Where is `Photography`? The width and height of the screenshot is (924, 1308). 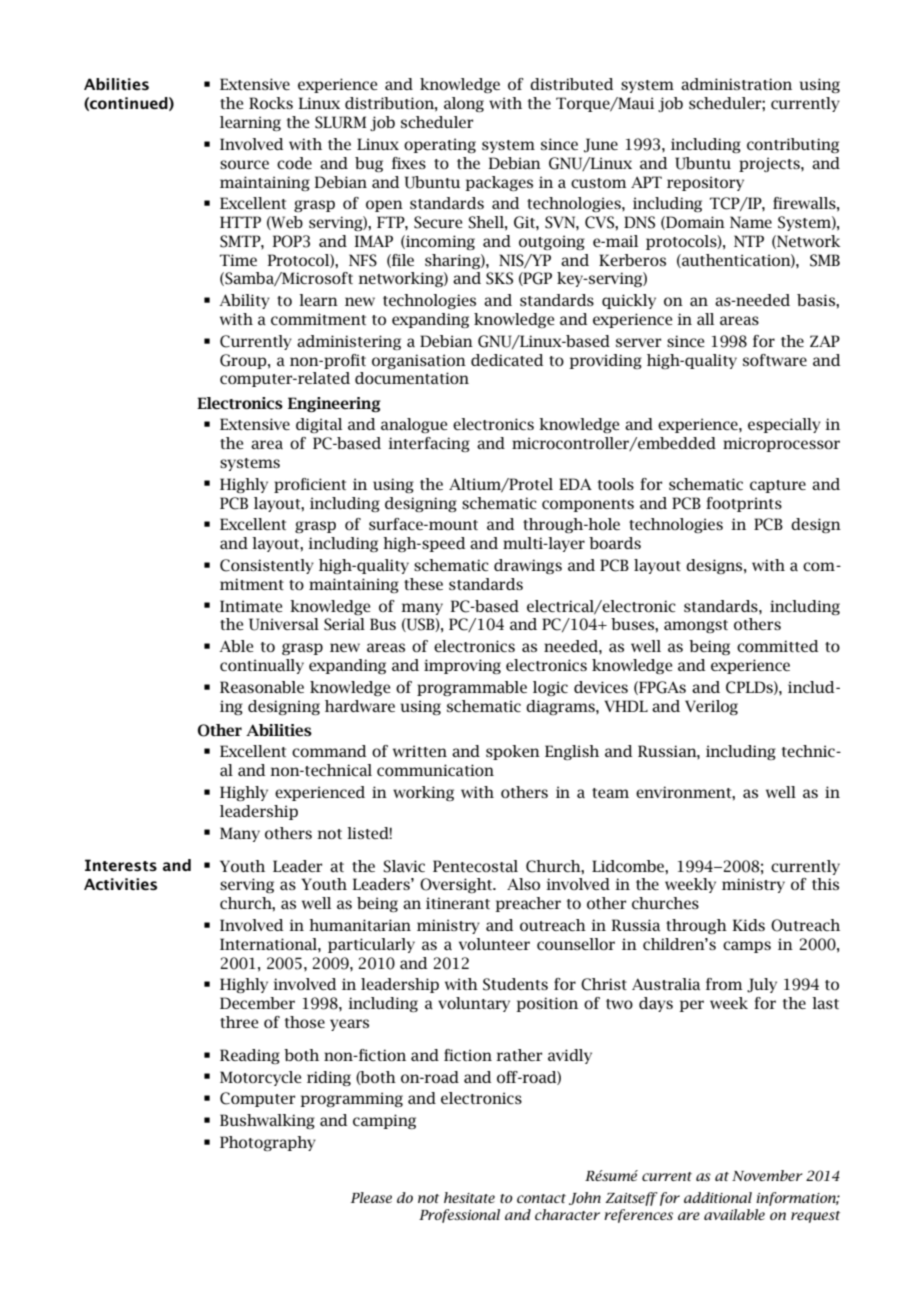 Photography is located at coordinates (268, 1143).
